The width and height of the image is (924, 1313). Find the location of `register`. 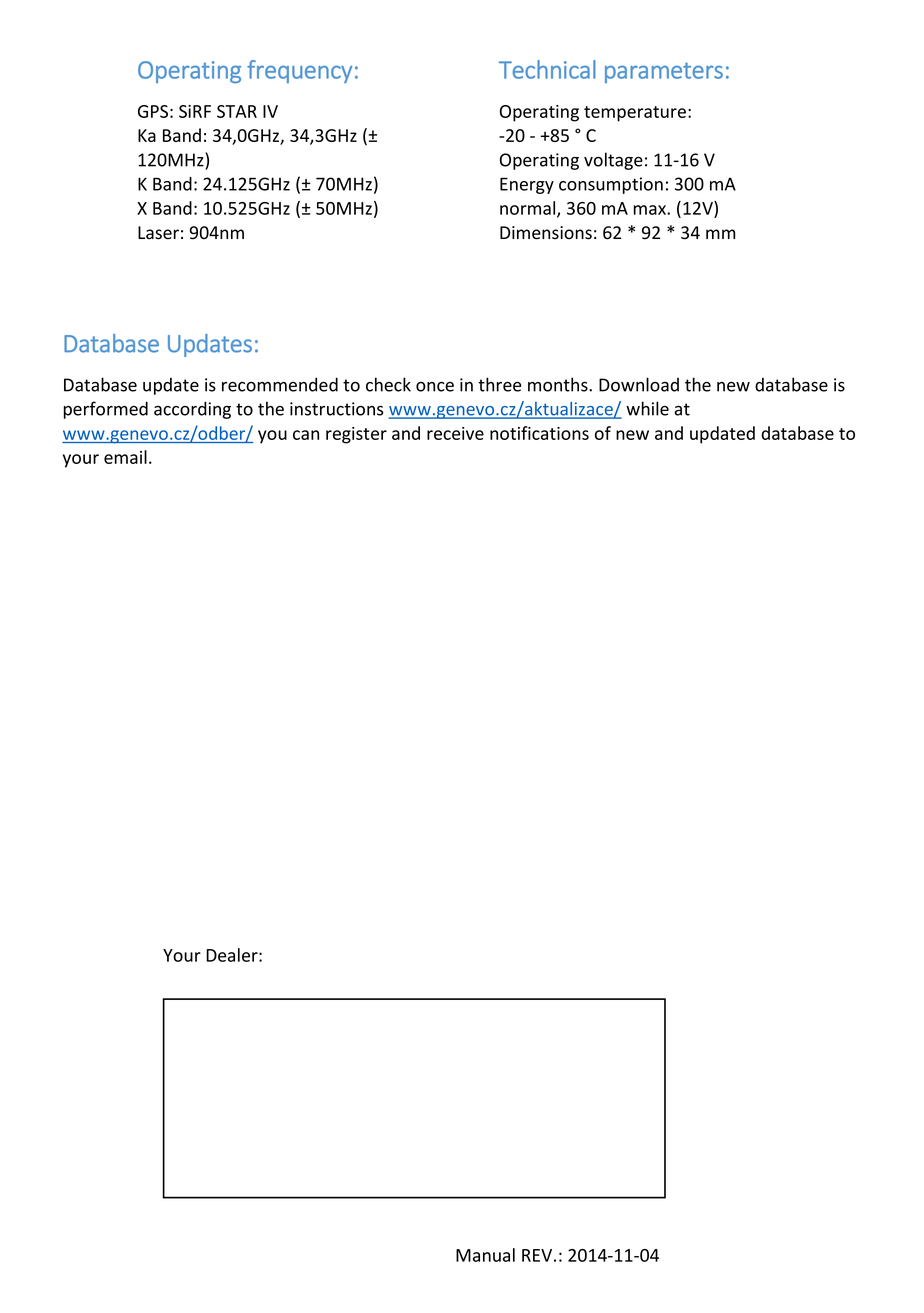

register is located at coordinates (356, 435).
